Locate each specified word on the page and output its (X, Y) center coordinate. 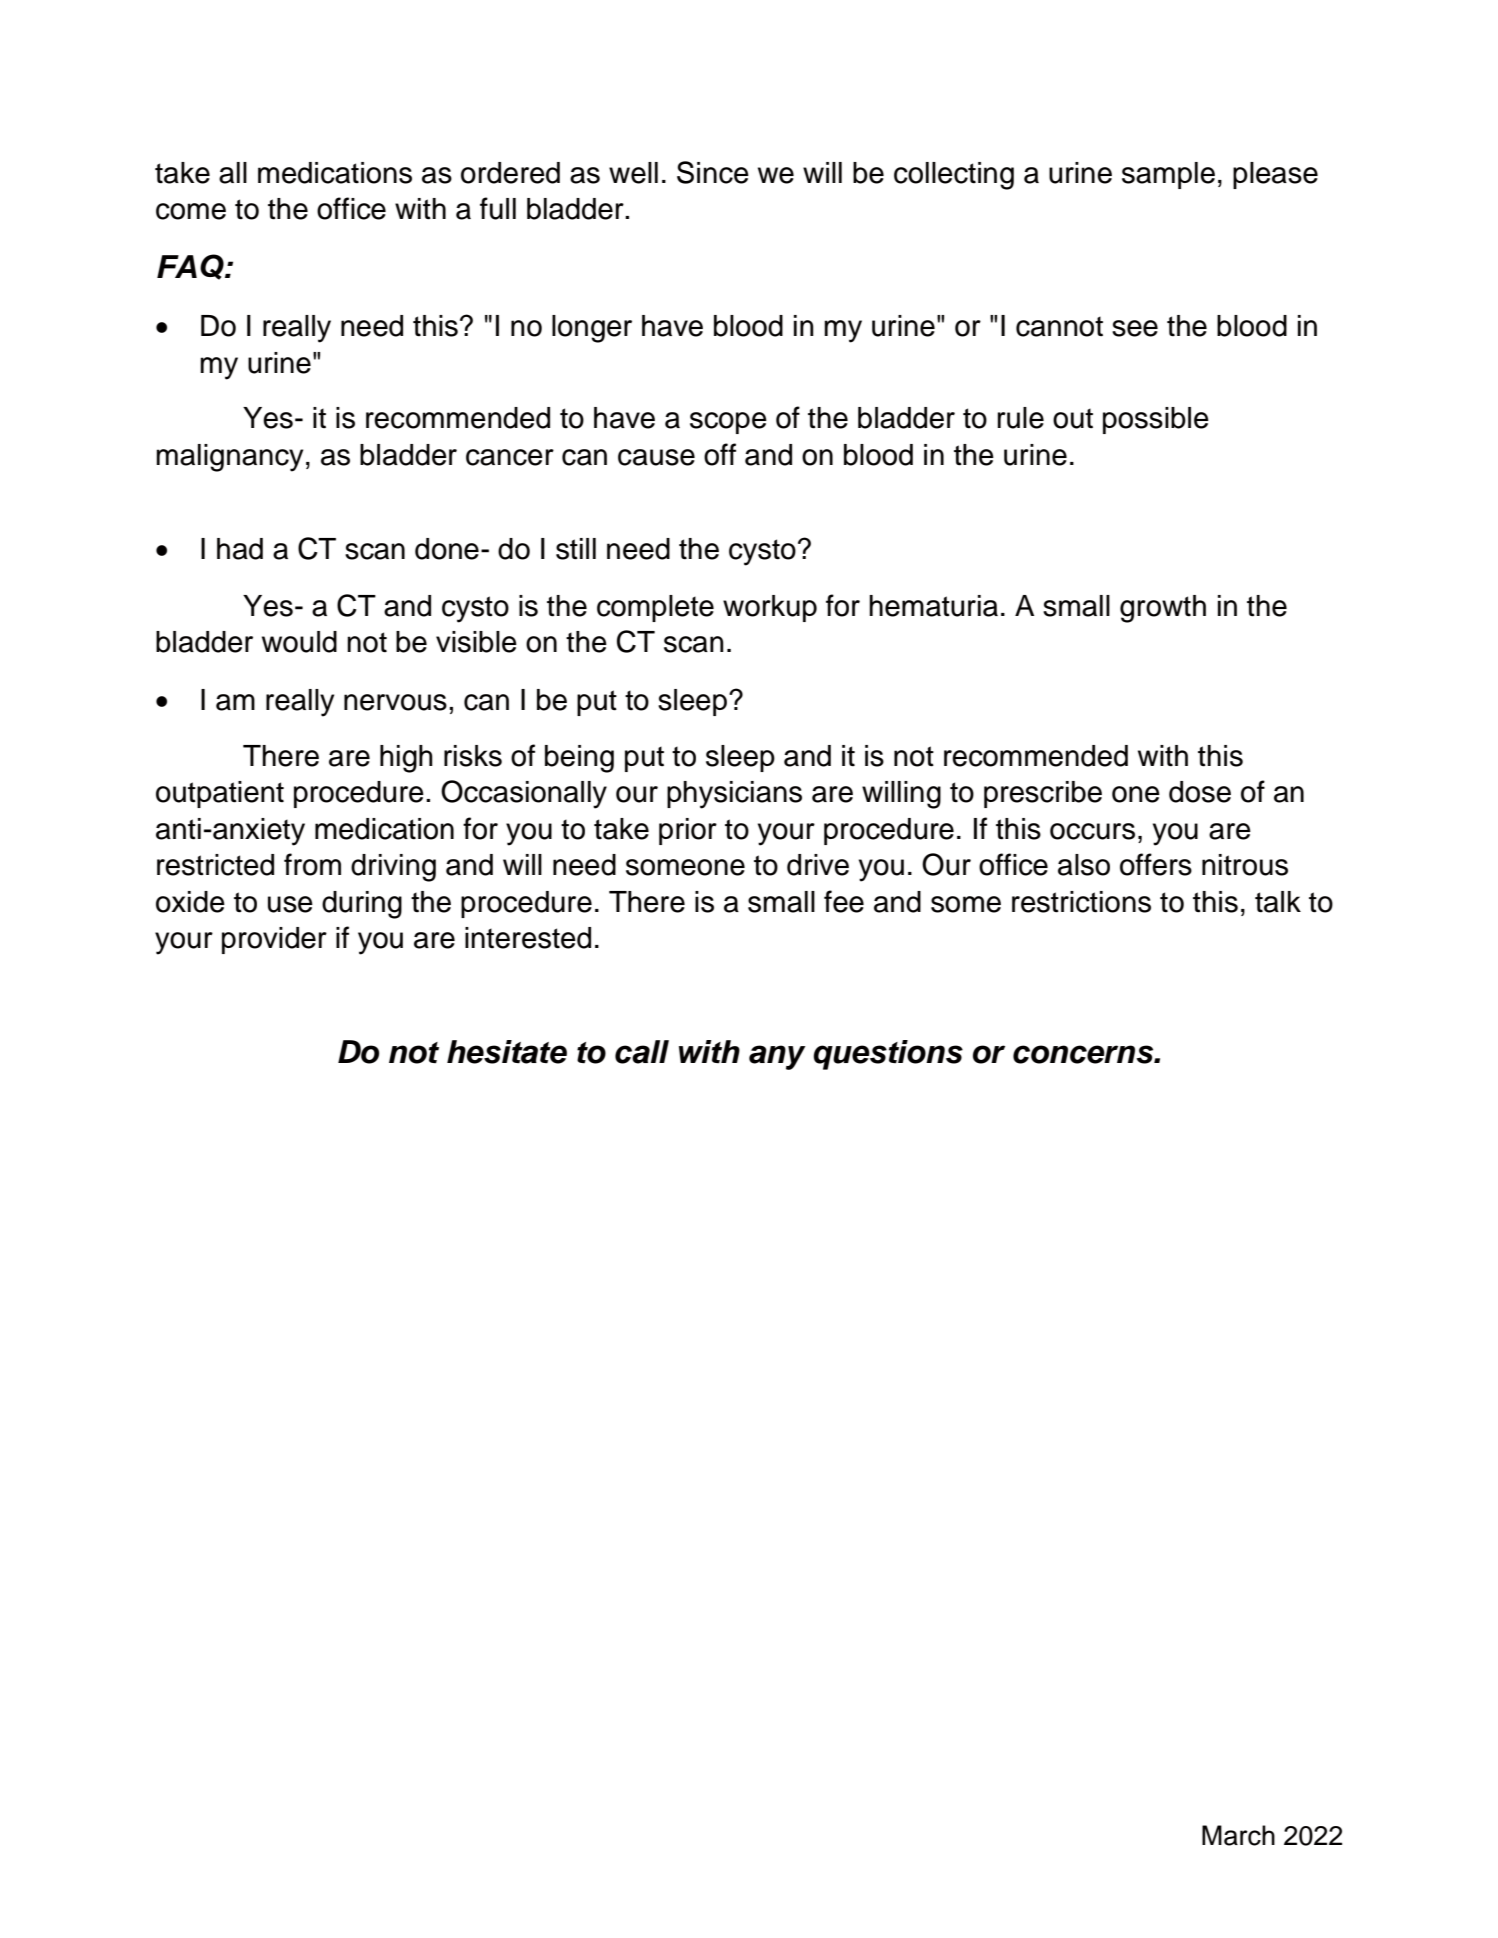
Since (713, 172)
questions (888, 1055)
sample (1168, 175)
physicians (734, 795)
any (777, 1057)
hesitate (507, 1052)
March (1238, 1835)
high (406, 759)
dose (1200, 792)
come (191, 211)
